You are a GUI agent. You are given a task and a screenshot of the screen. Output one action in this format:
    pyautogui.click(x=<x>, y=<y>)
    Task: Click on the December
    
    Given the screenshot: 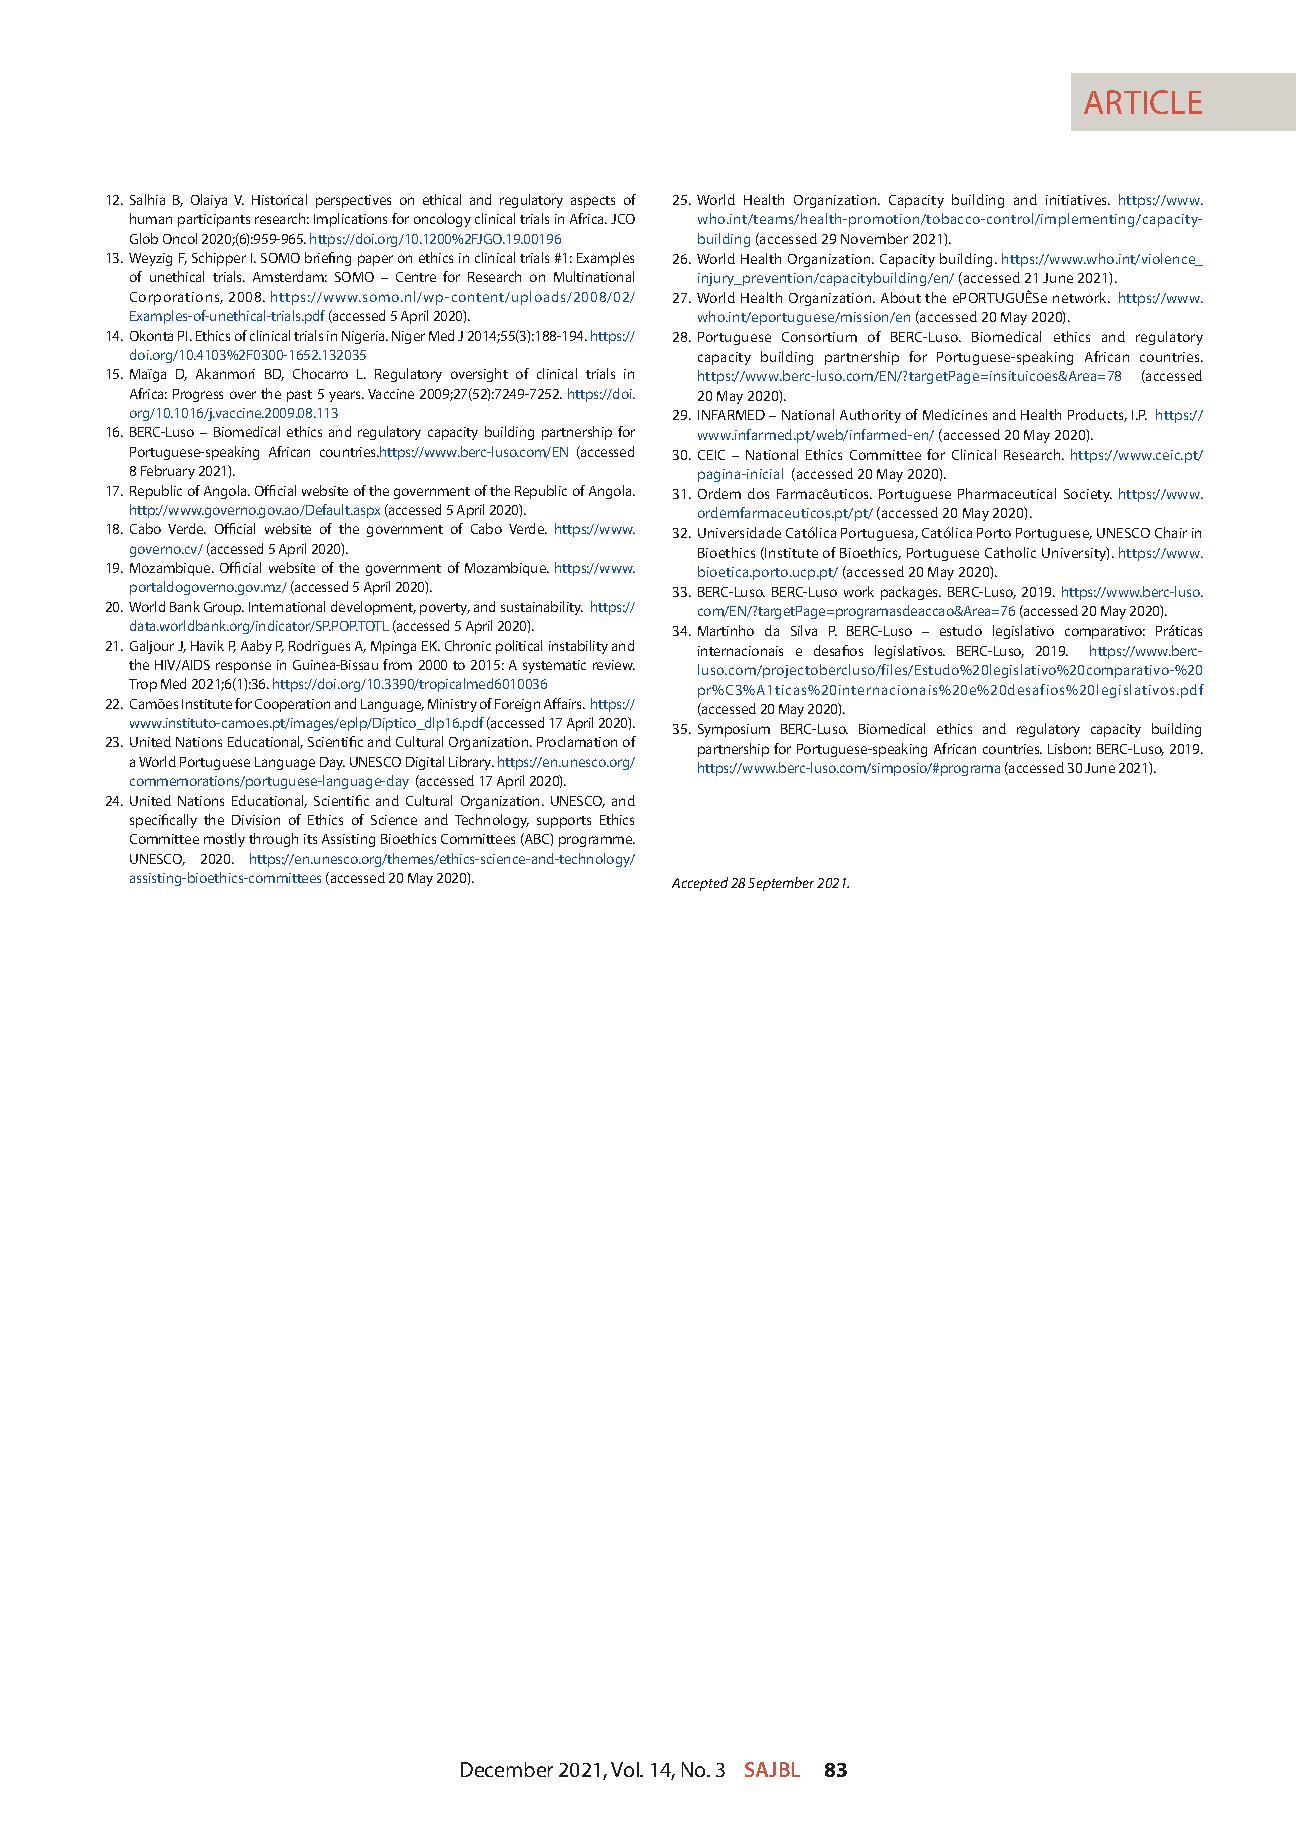 What is the action you would take?
    pyautogui.click(x=507, y=1769)
